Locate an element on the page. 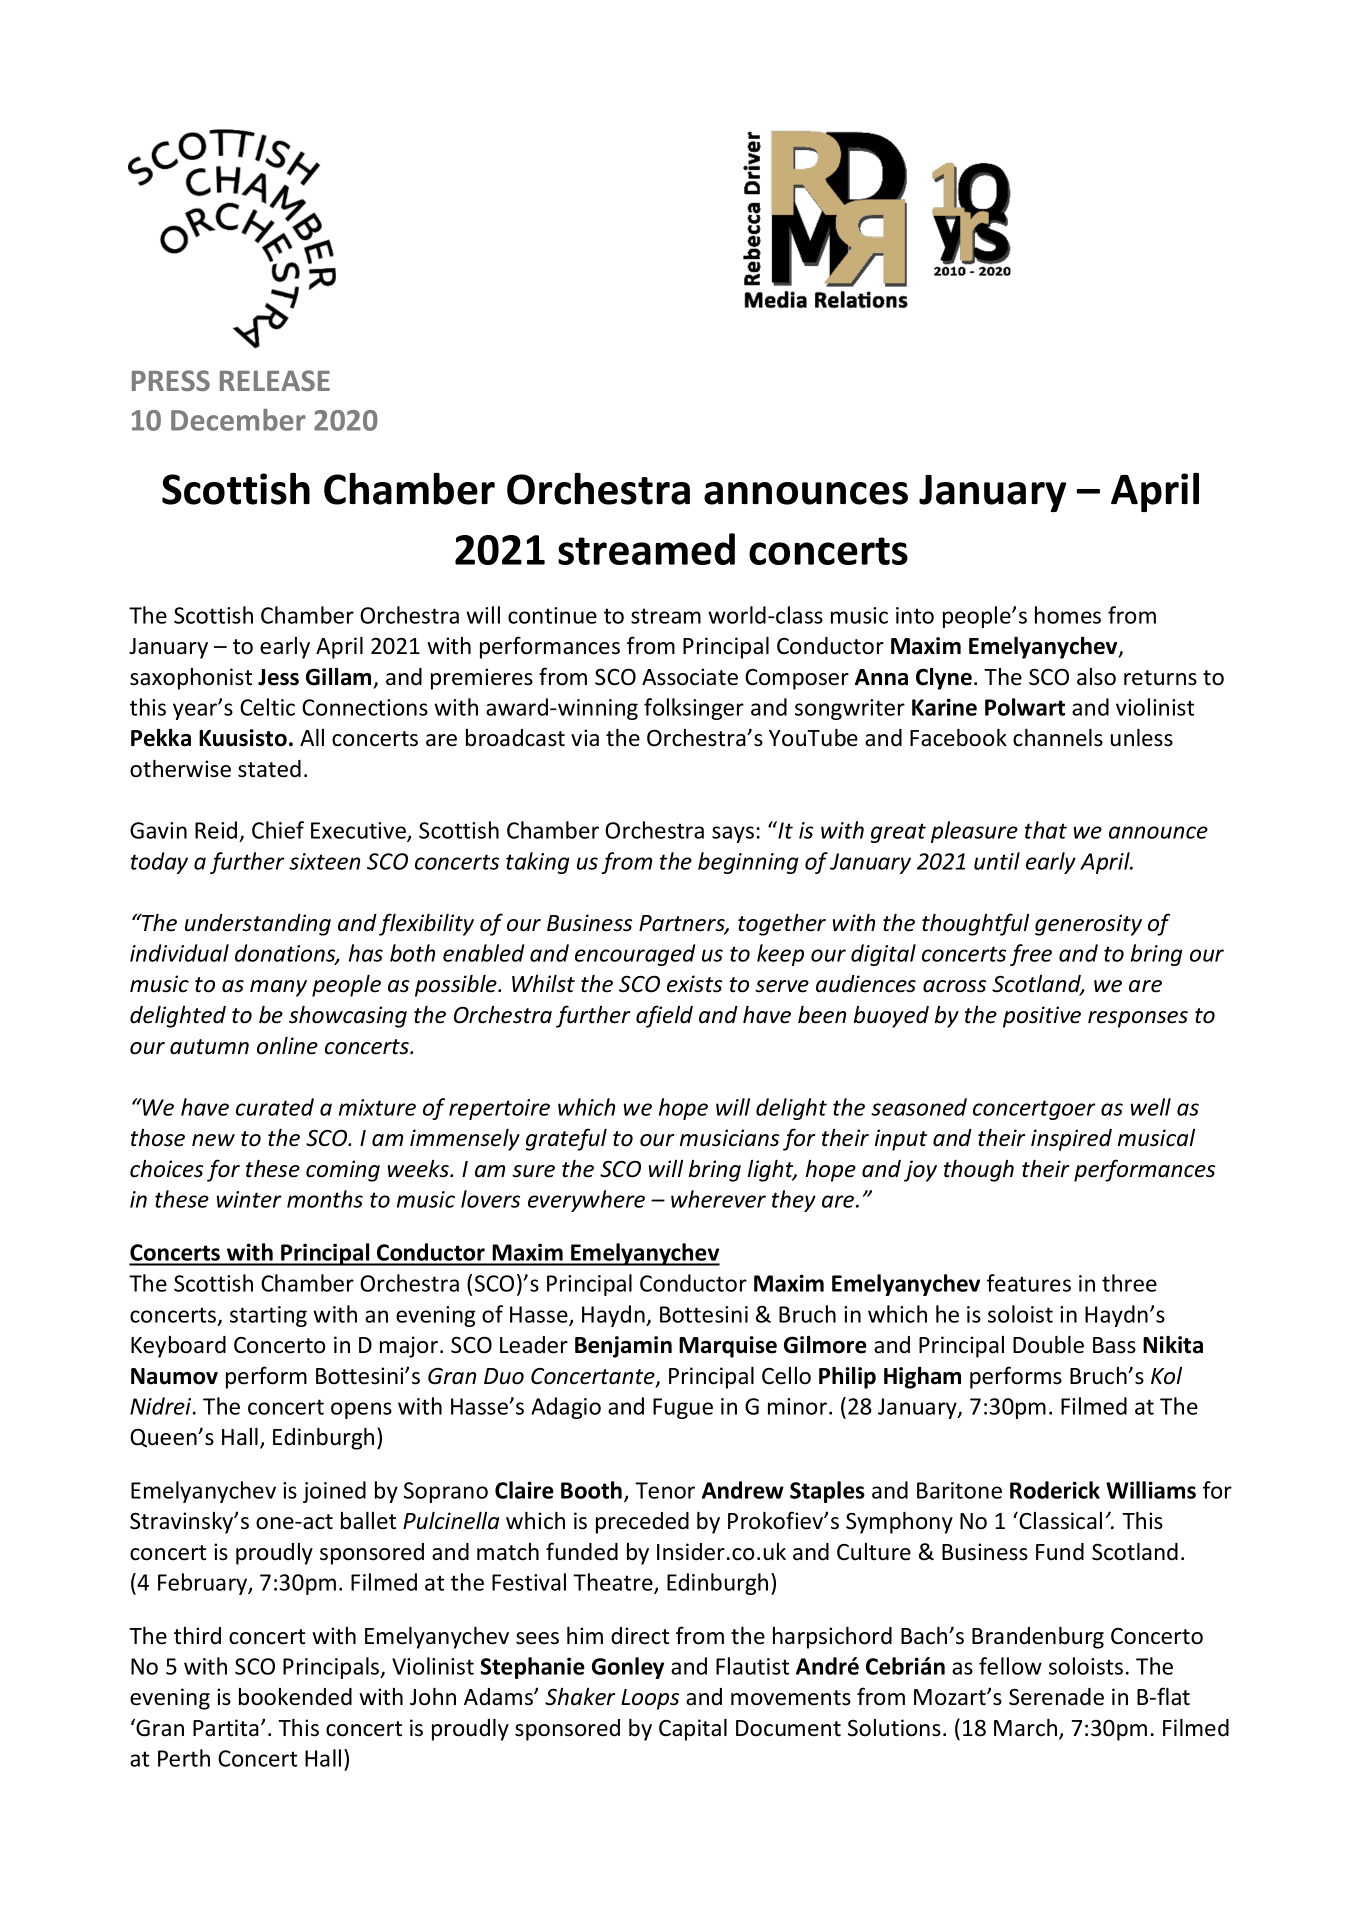 This image has width=1363, height=1928. afield is located at coordinates (664, 1016).
